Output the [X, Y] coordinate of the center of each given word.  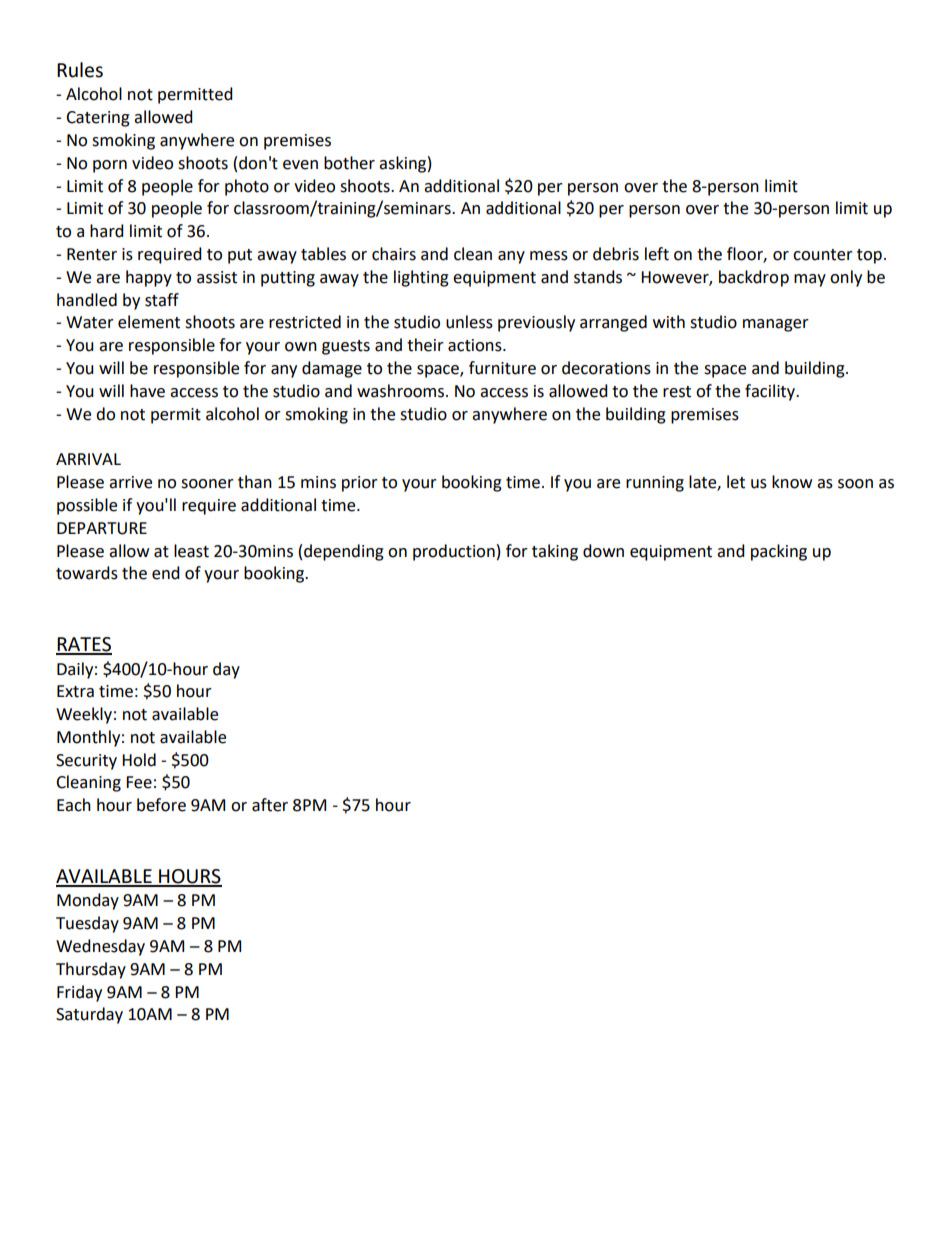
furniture [502, 368]
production [454, 552]
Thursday [91, 970]
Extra [75, 691]
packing [779, 552]
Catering [98, 119]
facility [771, 392]
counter [823, 255]
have [147, 391]
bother [349, 163]
